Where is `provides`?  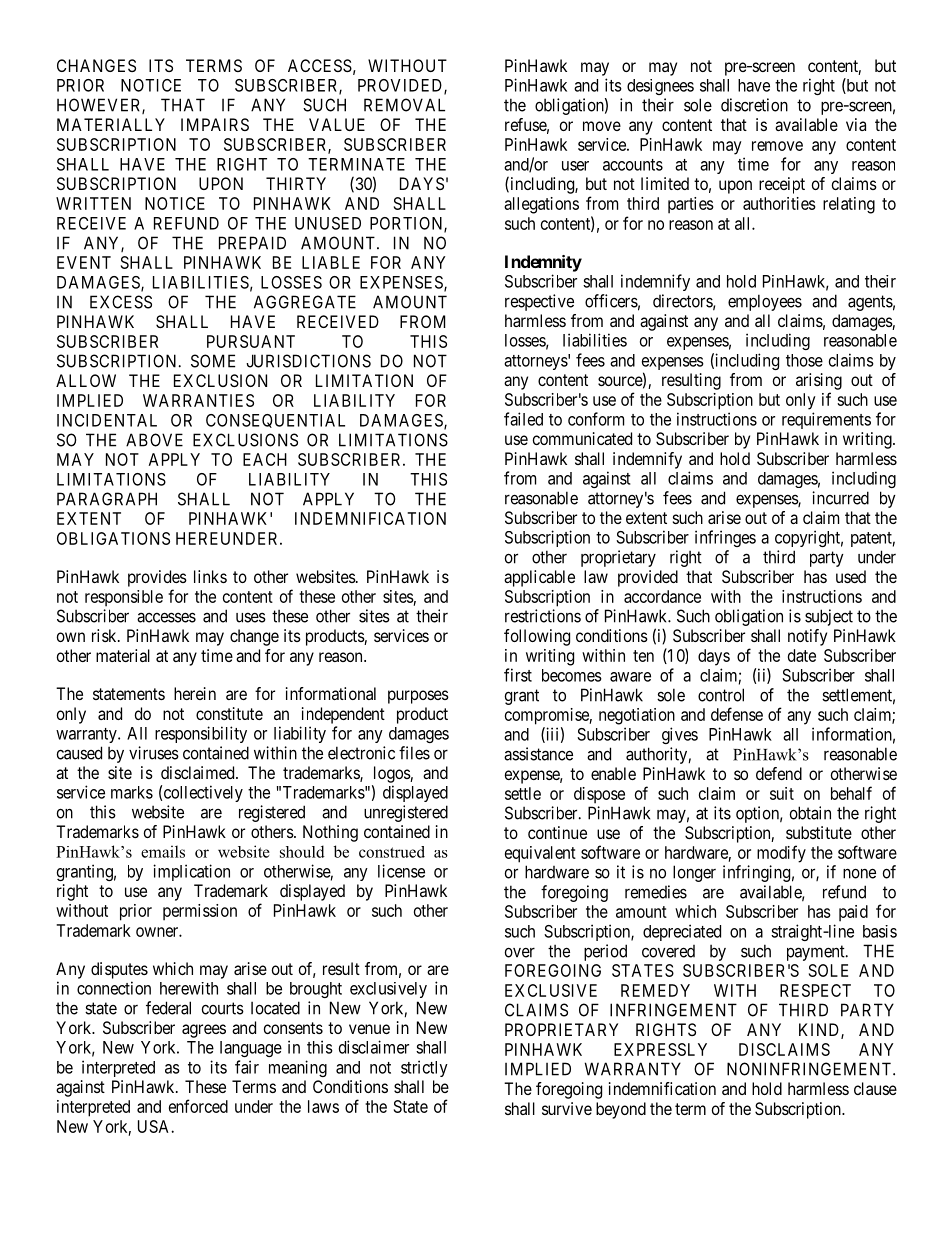 provides is located at coordinates (157, 578).
